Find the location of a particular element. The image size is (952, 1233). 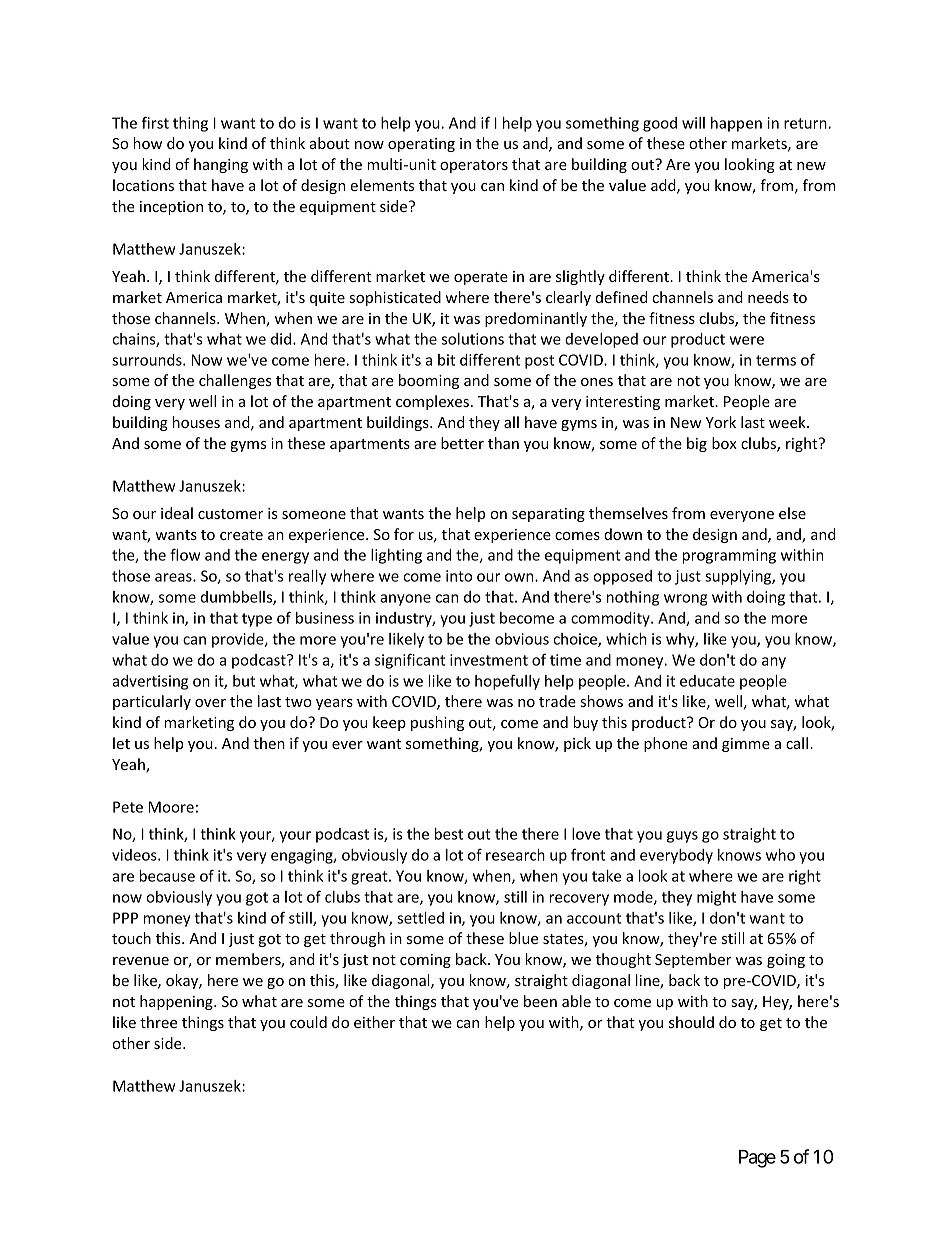

Page is located at coordinates (757, 1159).
